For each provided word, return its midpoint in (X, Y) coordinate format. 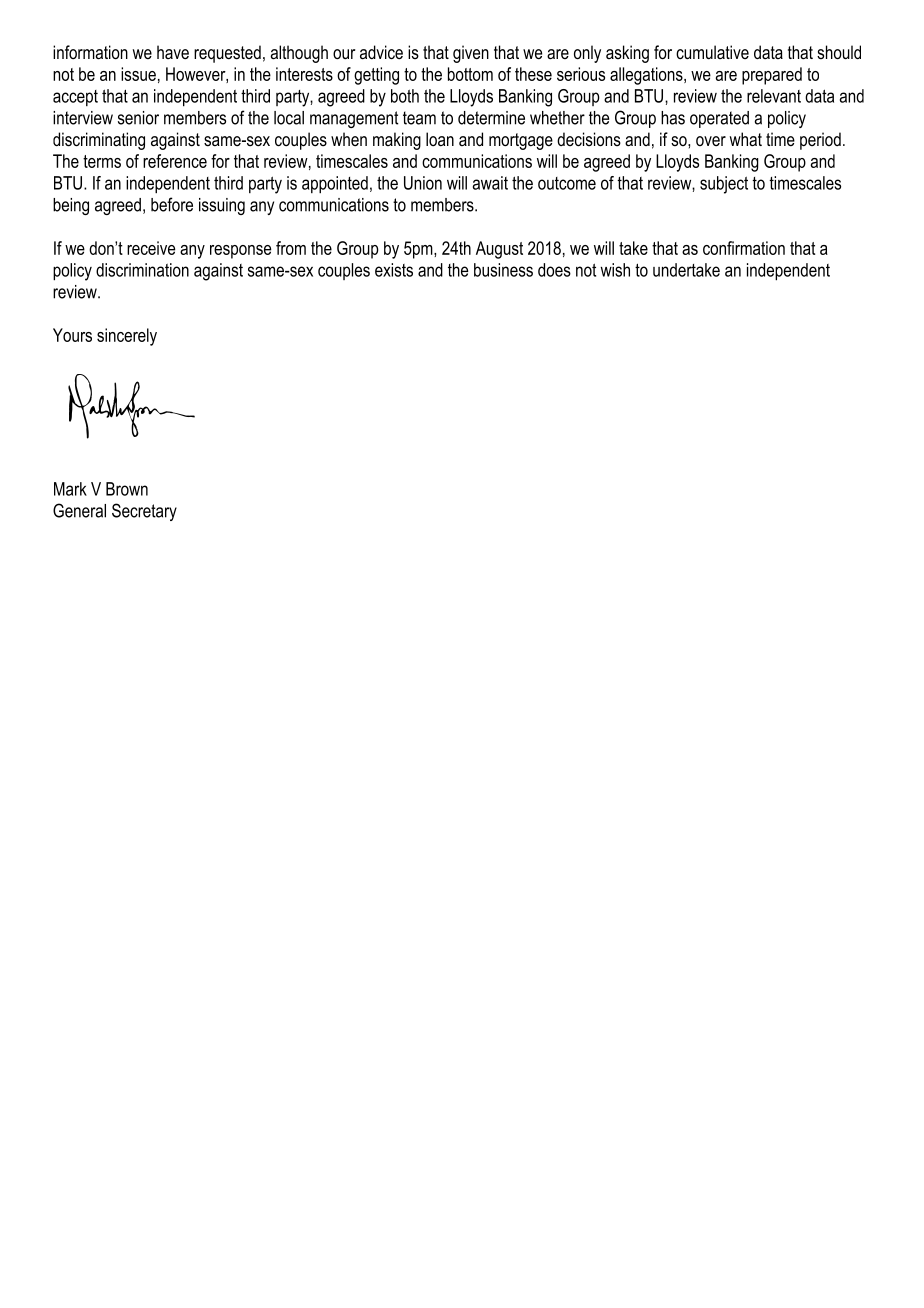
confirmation (744, 248)
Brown (127, 489)
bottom (470, 74)
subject (724, 185)
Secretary (144, 512)
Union (423, 183)
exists (394, 270)
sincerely (127, 337)
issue (138, 74)
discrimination (142, 270)
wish (615, 270)
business (503, 270)
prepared (772, 76)
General (79, 510)
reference (175, 161)
